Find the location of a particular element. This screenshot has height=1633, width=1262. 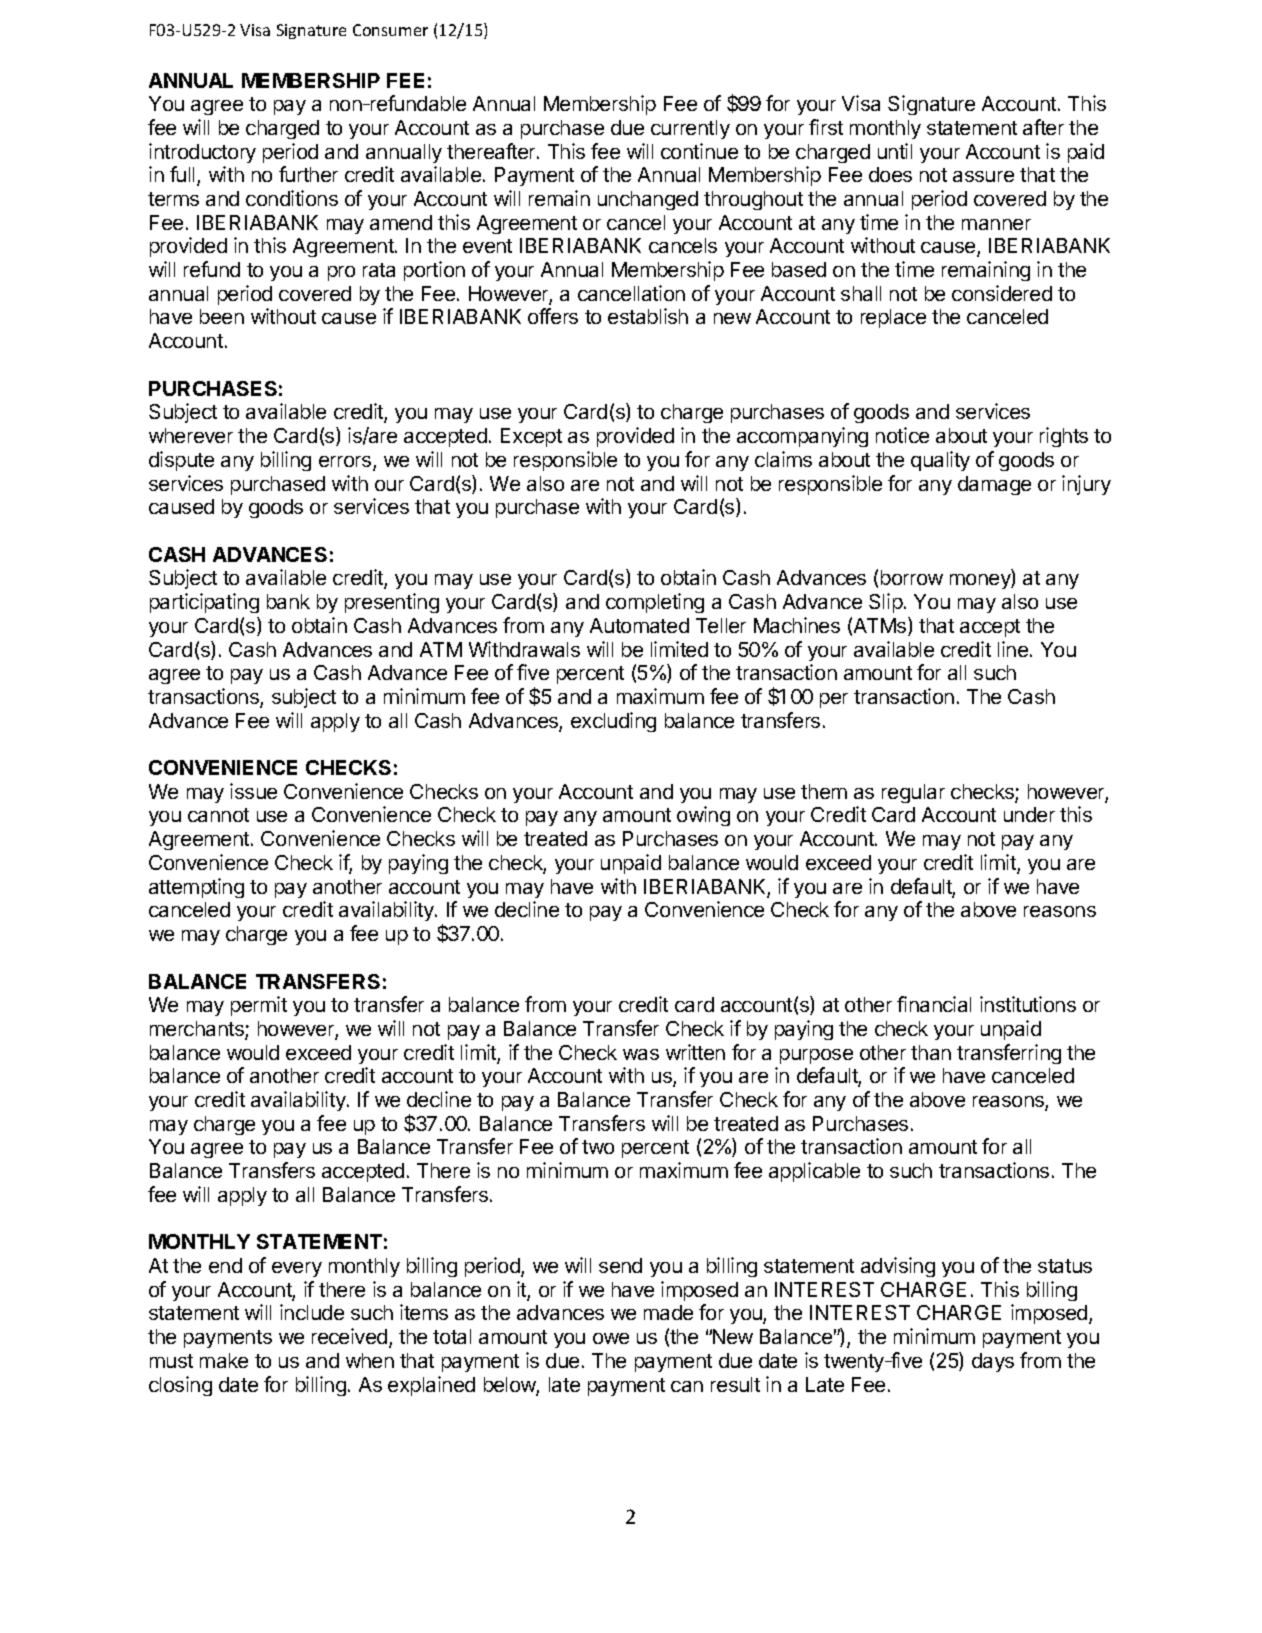

Consumer is located at coordinates (390, 30).
